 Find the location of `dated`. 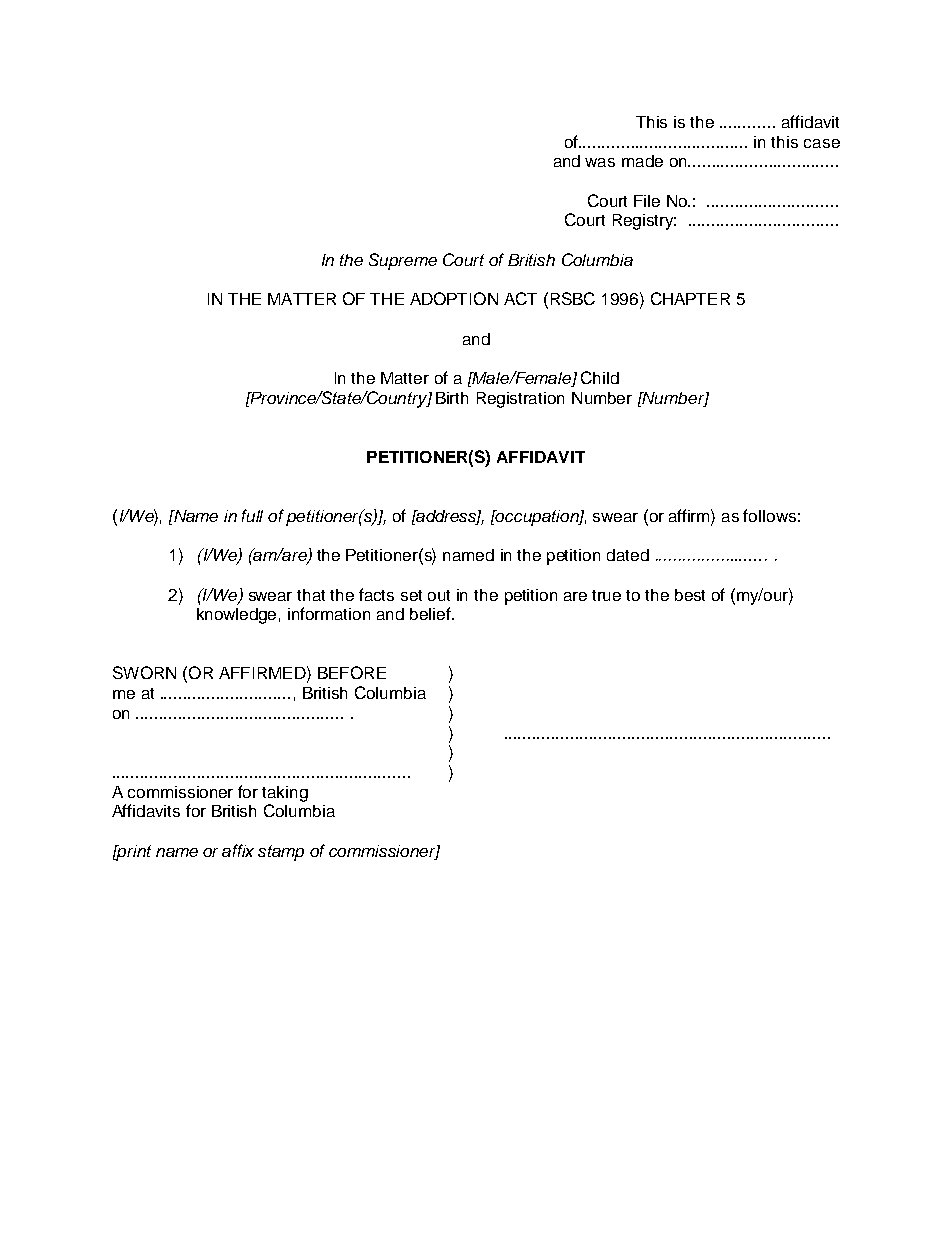

dated is located at coordinates (628, 555).
